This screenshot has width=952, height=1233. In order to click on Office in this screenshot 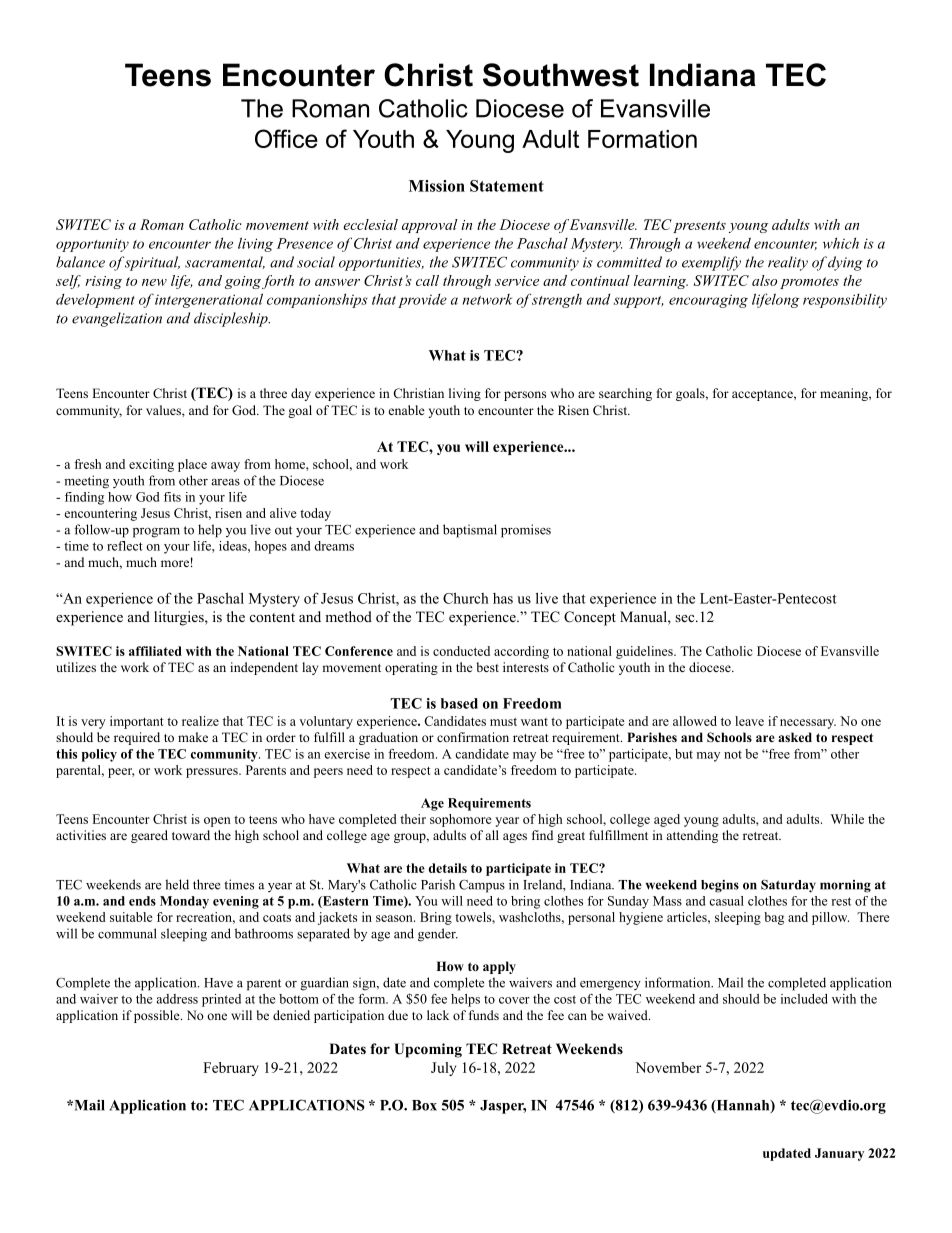, I will do `click(286, 138)`.
